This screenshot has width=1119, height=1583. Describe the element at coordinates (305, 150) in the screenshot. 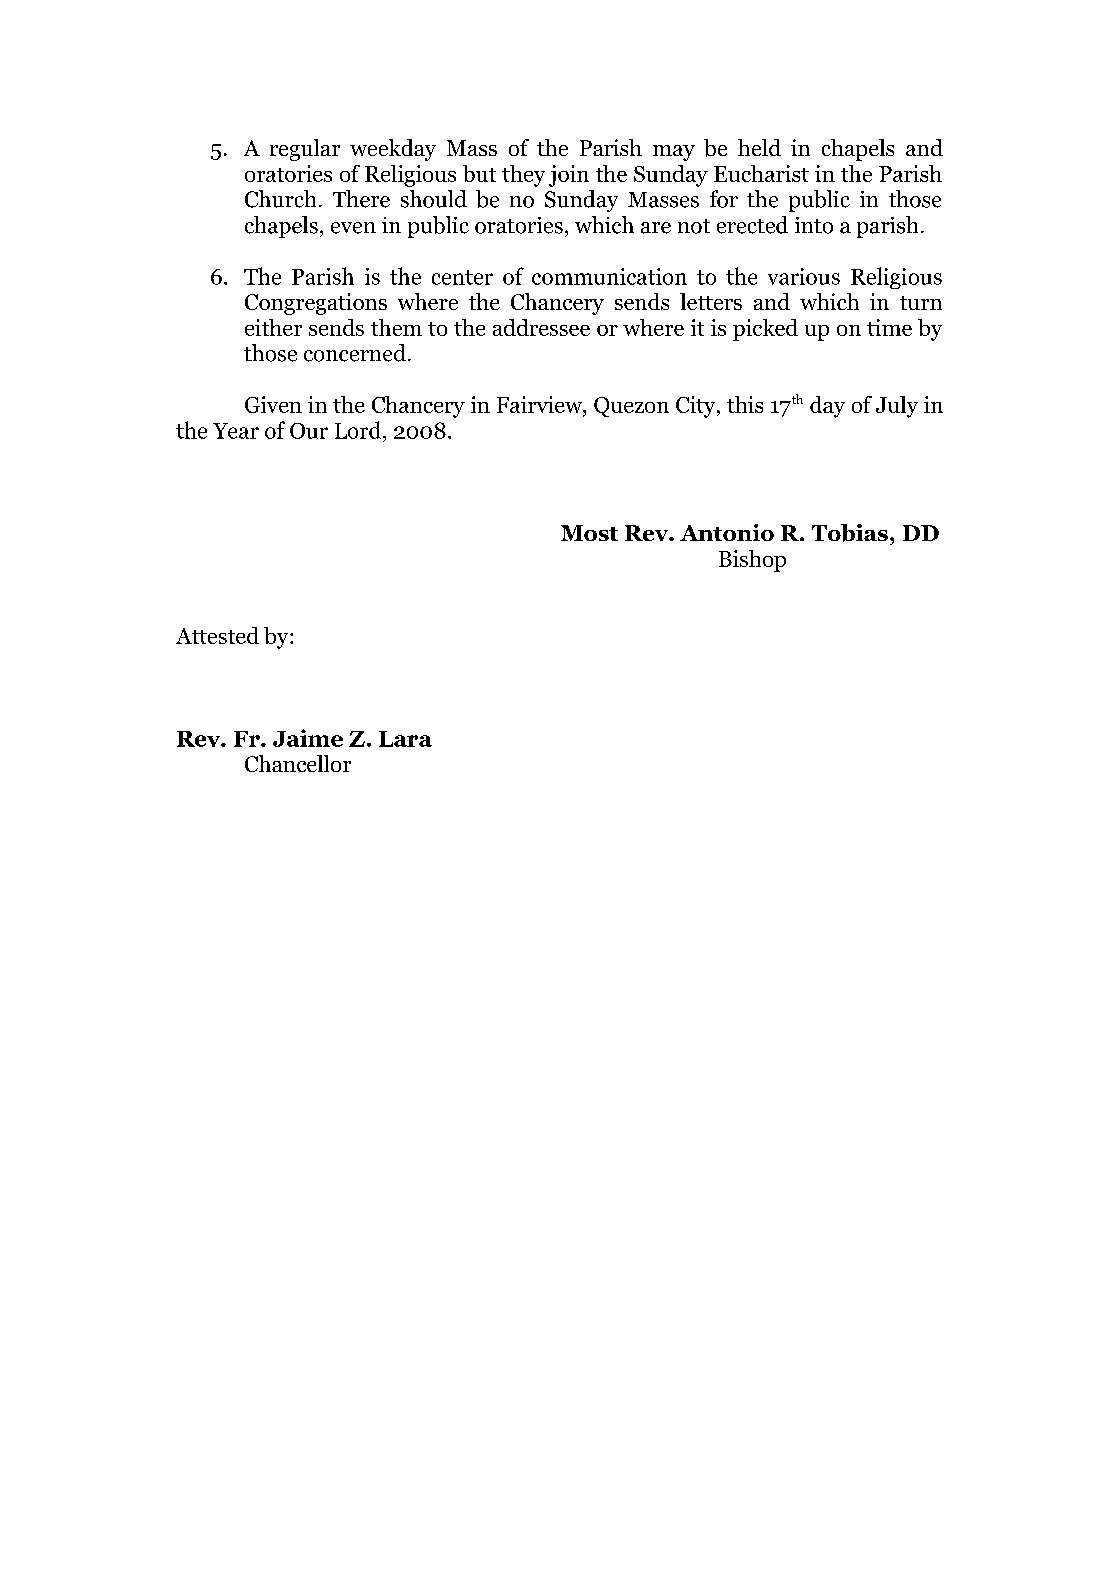

I see `regular` at that location.
